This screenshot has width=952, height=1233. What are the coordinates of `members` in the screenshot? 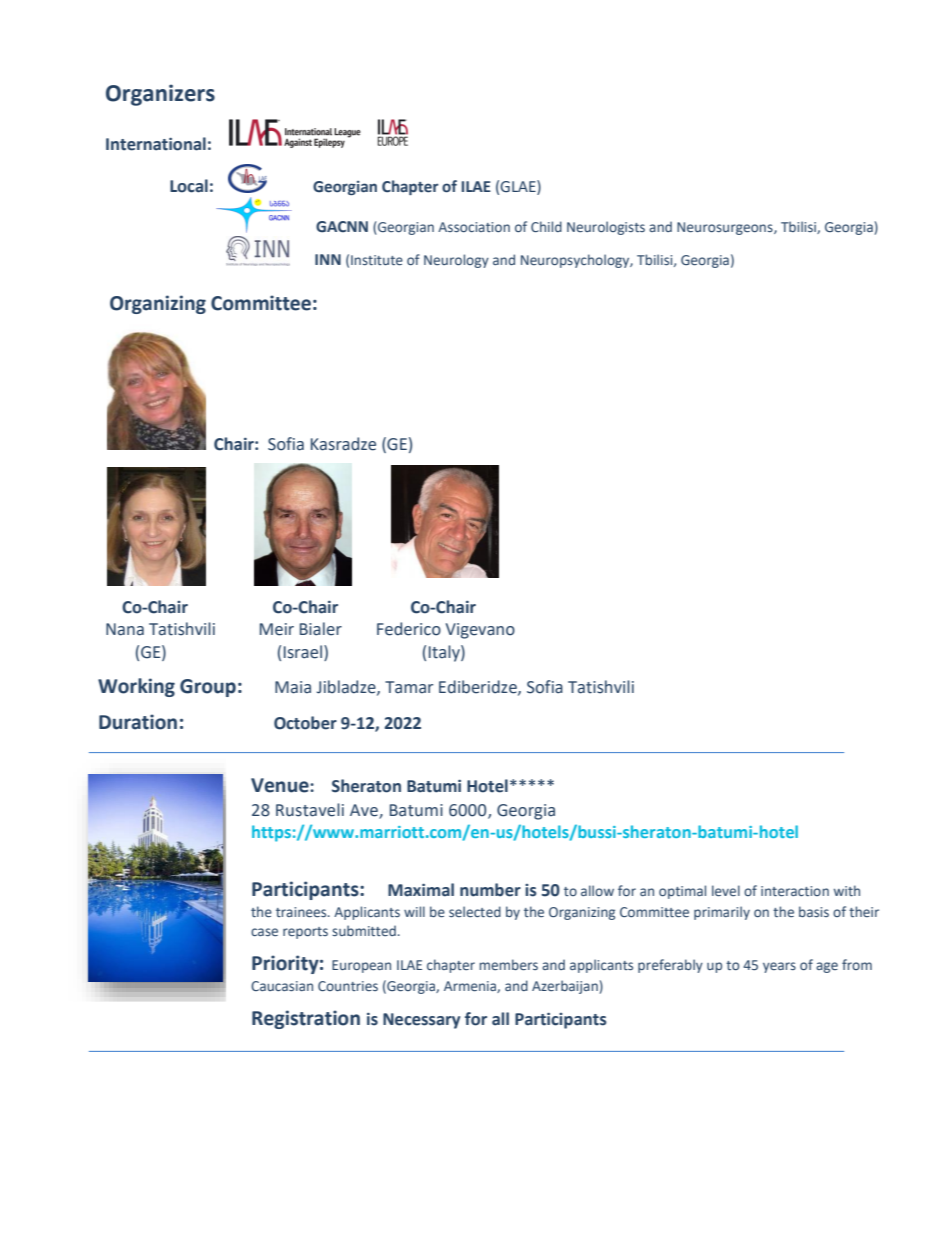 It's located at (508, 965).
